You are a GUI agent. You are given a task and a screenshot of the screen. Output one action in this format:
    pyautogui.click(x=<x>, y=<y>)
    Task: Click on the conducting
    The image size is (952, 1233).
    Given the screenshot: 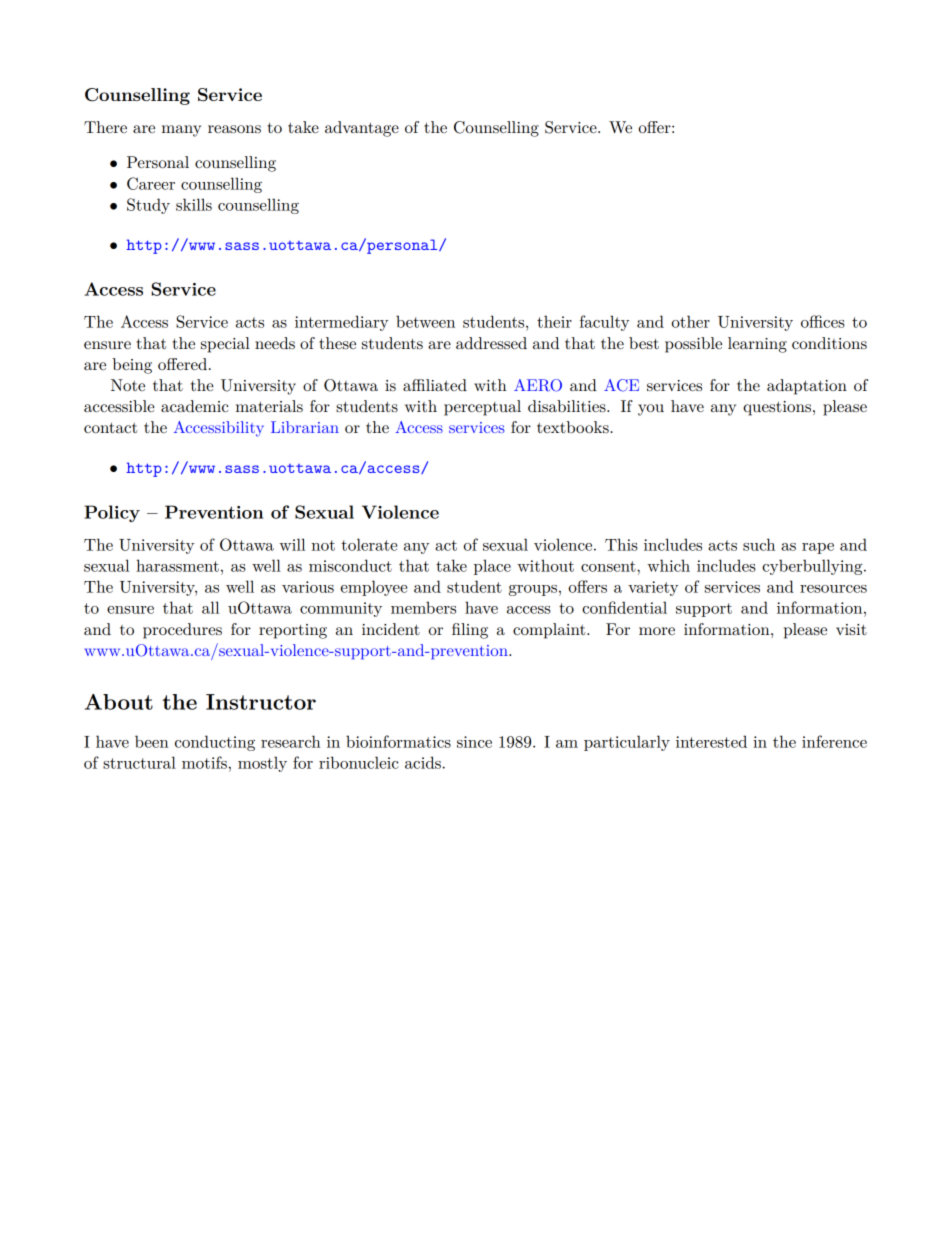 What is the action you would take?
    pyautogui.click(x=215, y=743)
